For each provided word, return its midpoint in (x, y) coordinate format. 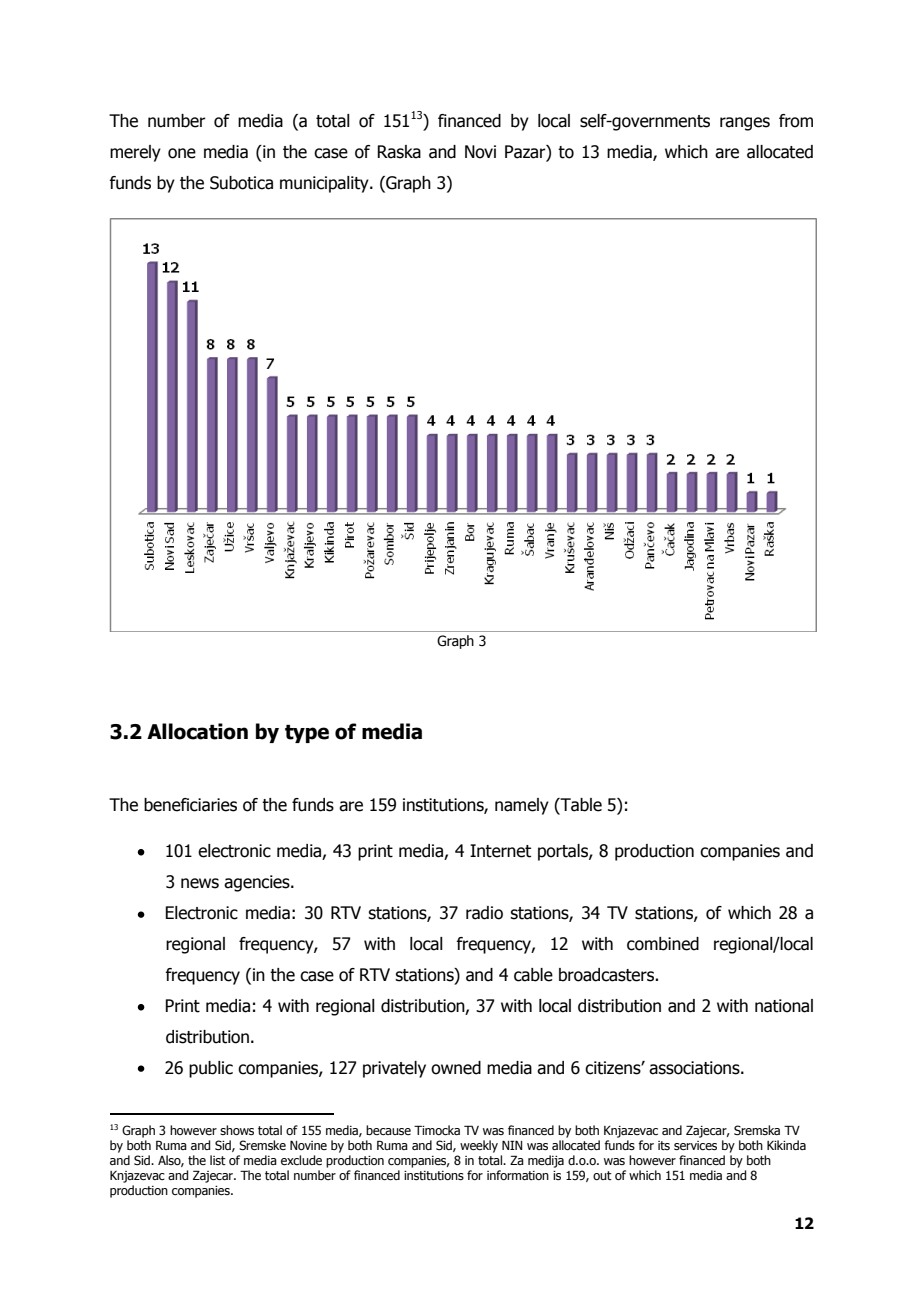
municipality (325, 184)
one (182, 153)
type (307, 734)
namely (522, 806)
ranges (745, 124)
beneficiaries (190, 805)
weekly (479, 1146)
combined (663, 944)
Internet (500, 851)
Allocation (197, 731)
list (218, 1160)
